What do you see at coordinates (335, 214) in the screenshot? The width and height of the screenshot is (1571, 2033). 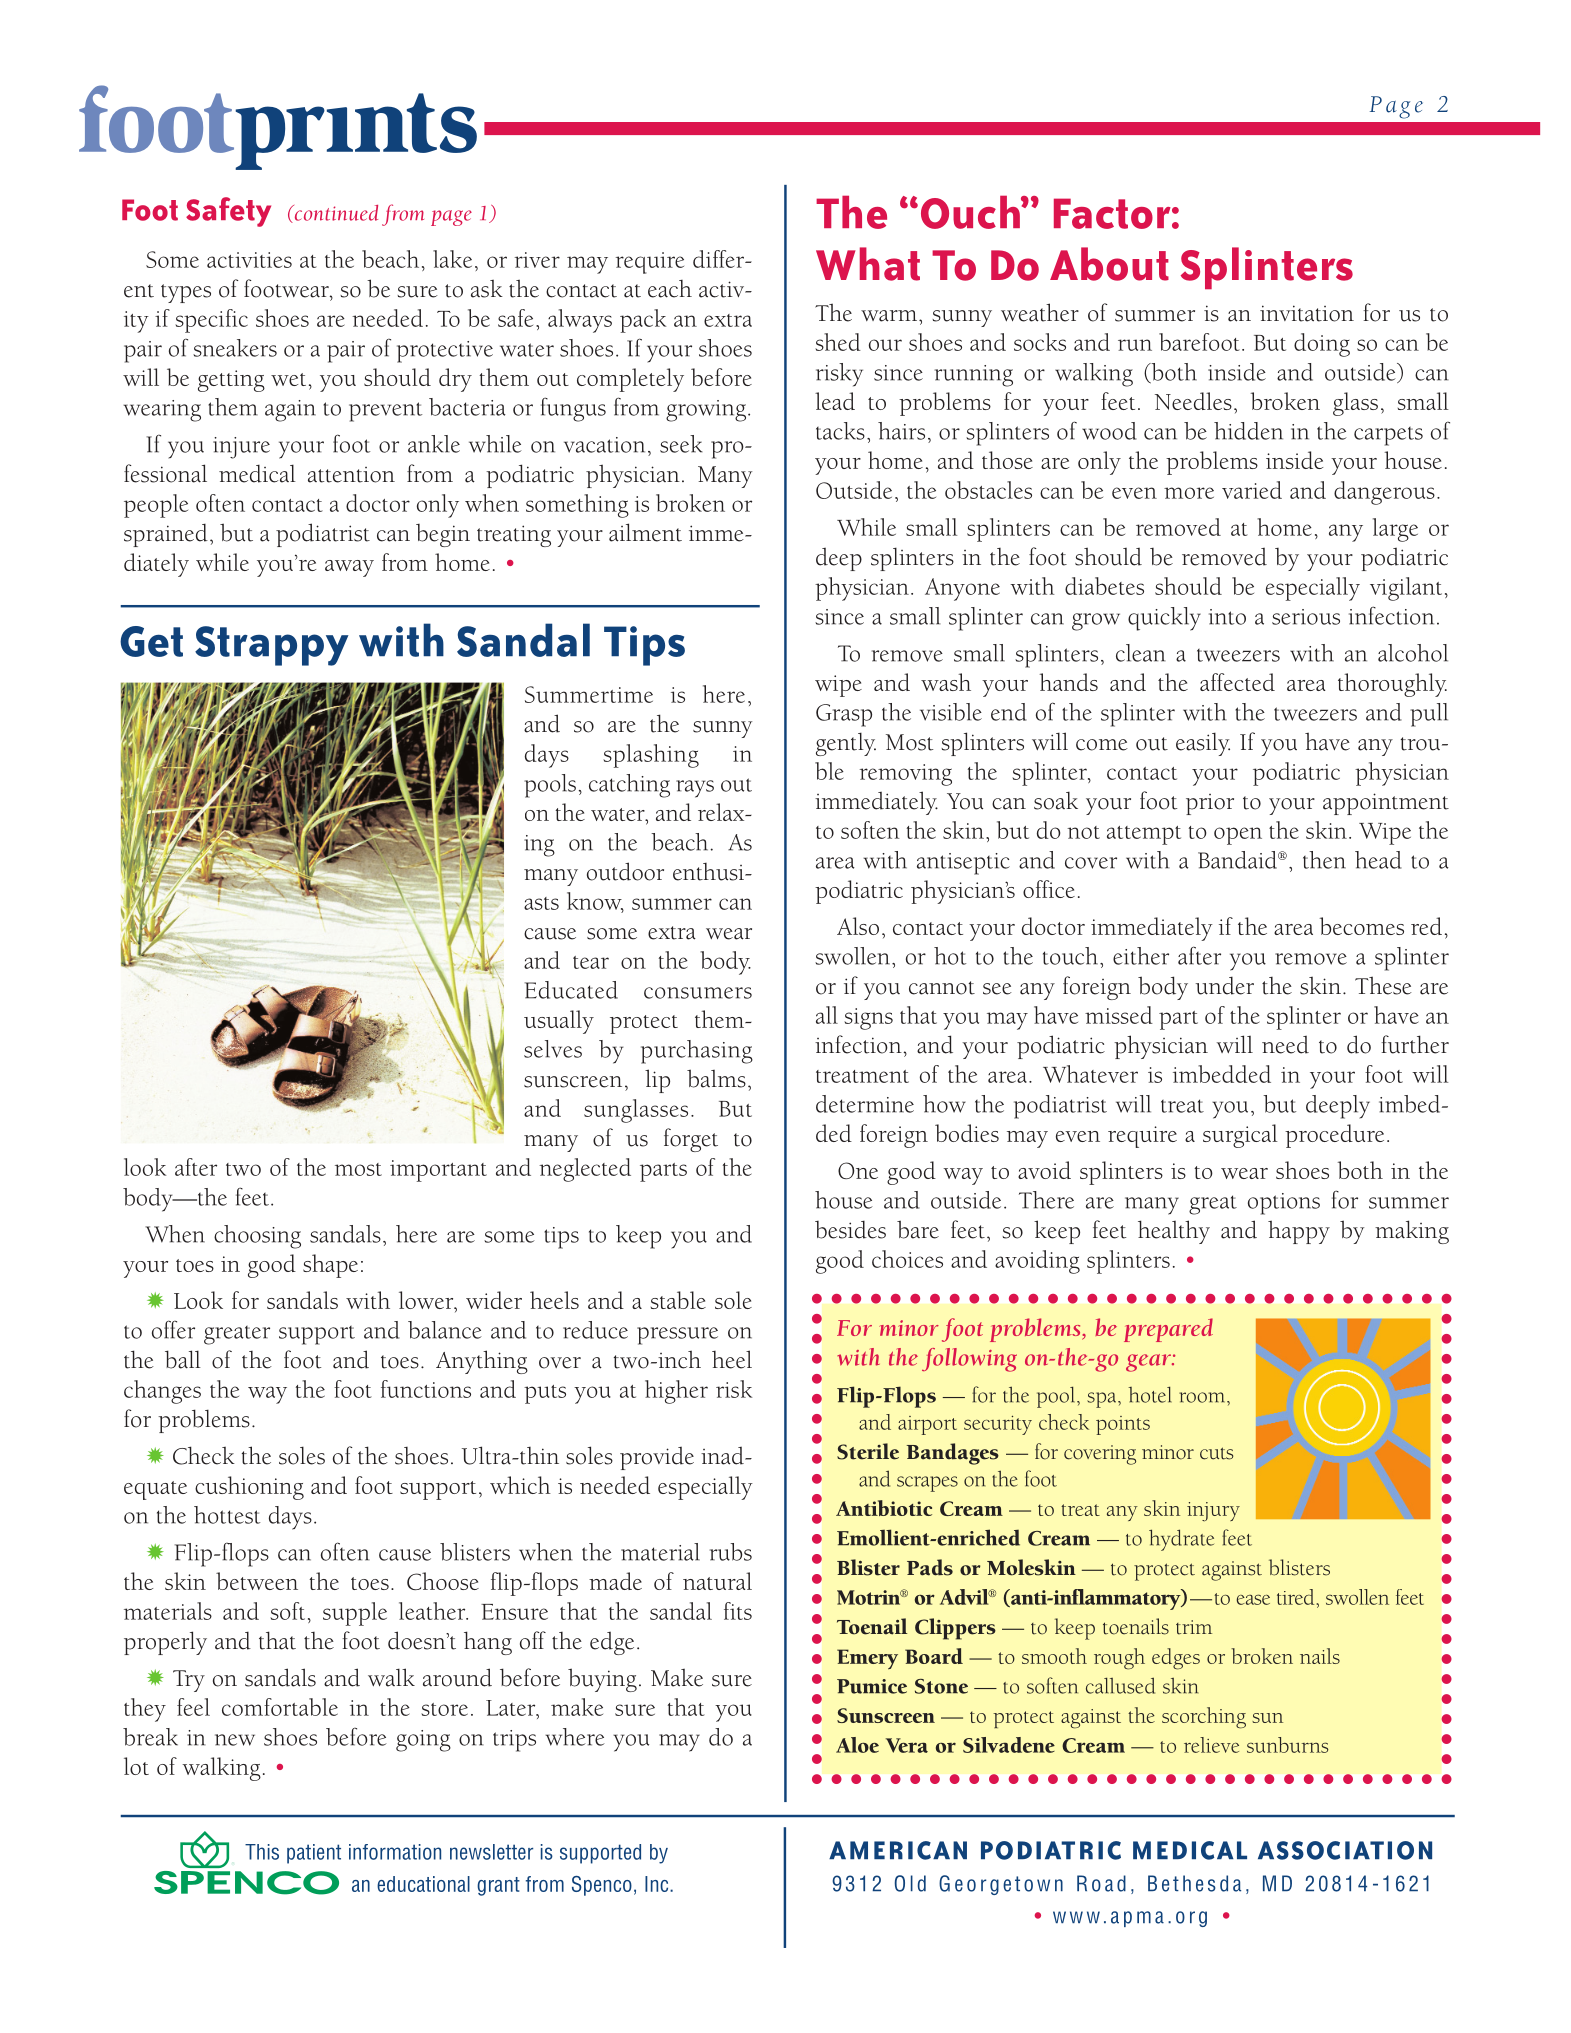 I see `continued` at bounding box center [335, 214].
